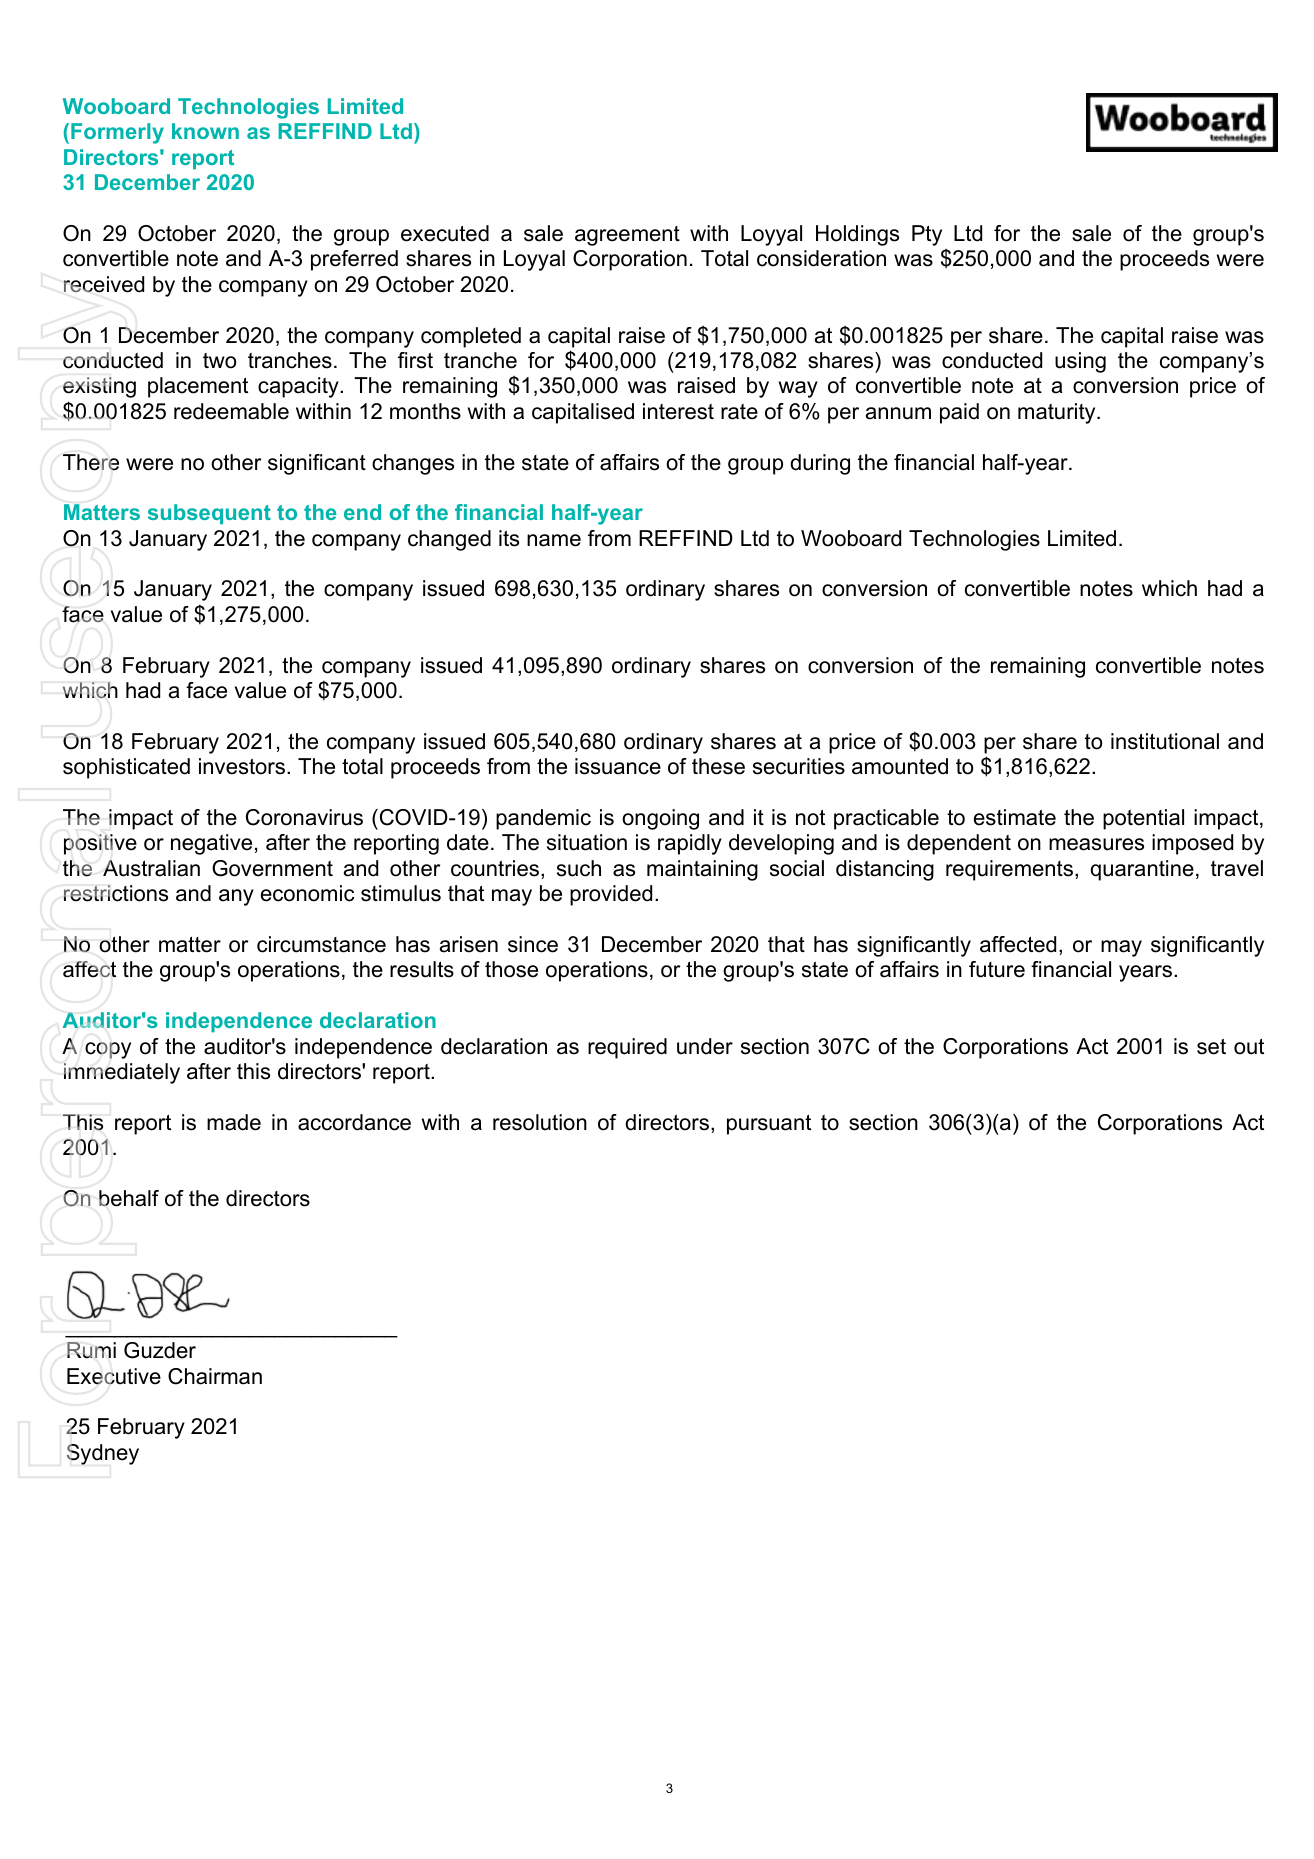 The height and width of the page is (1859, 1314). What do you see at coordinates (997, 969) in the page?
I see `future` at bounding box center [997, 969].
